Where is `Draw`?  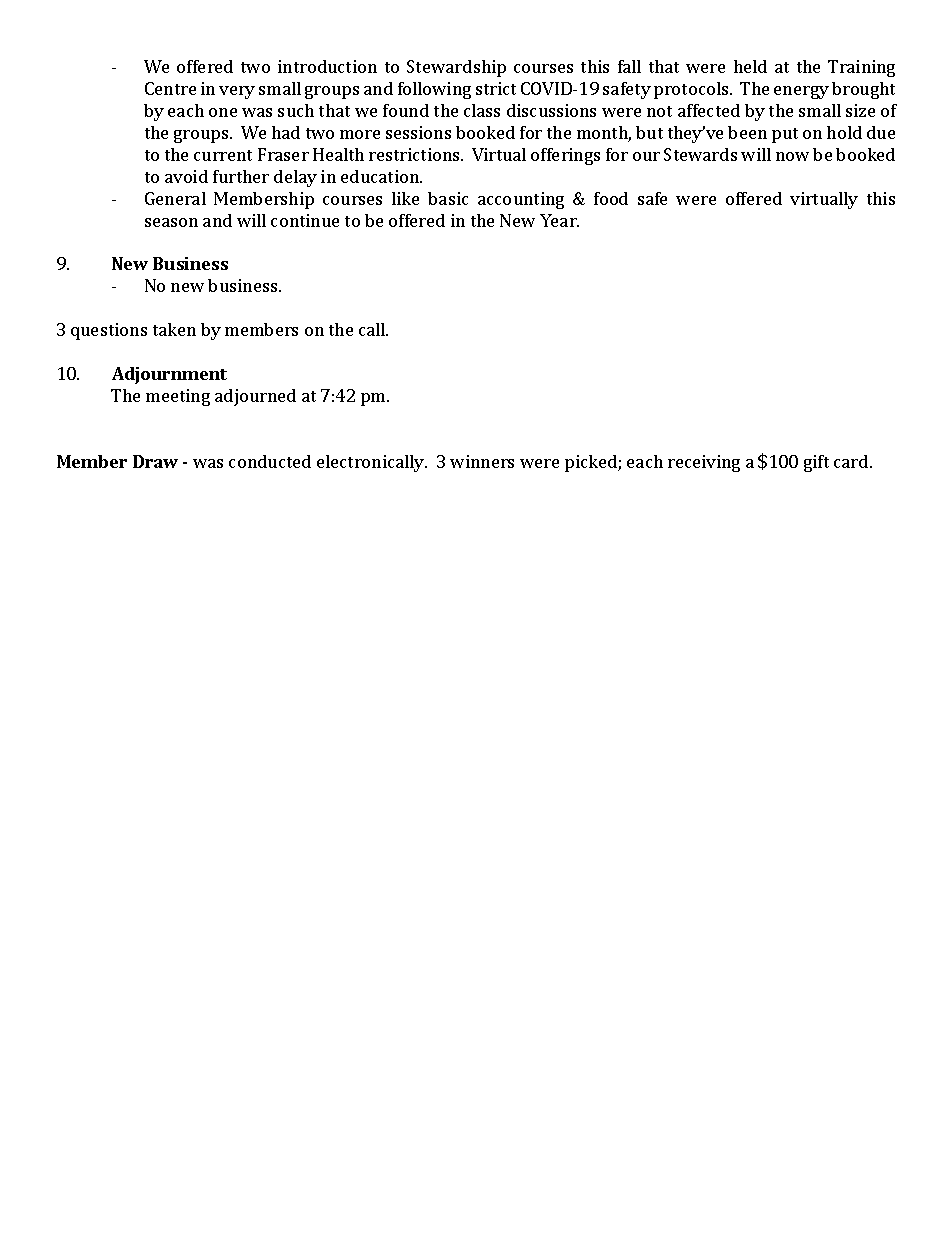 Draw is located at coordinates (155, 461).
